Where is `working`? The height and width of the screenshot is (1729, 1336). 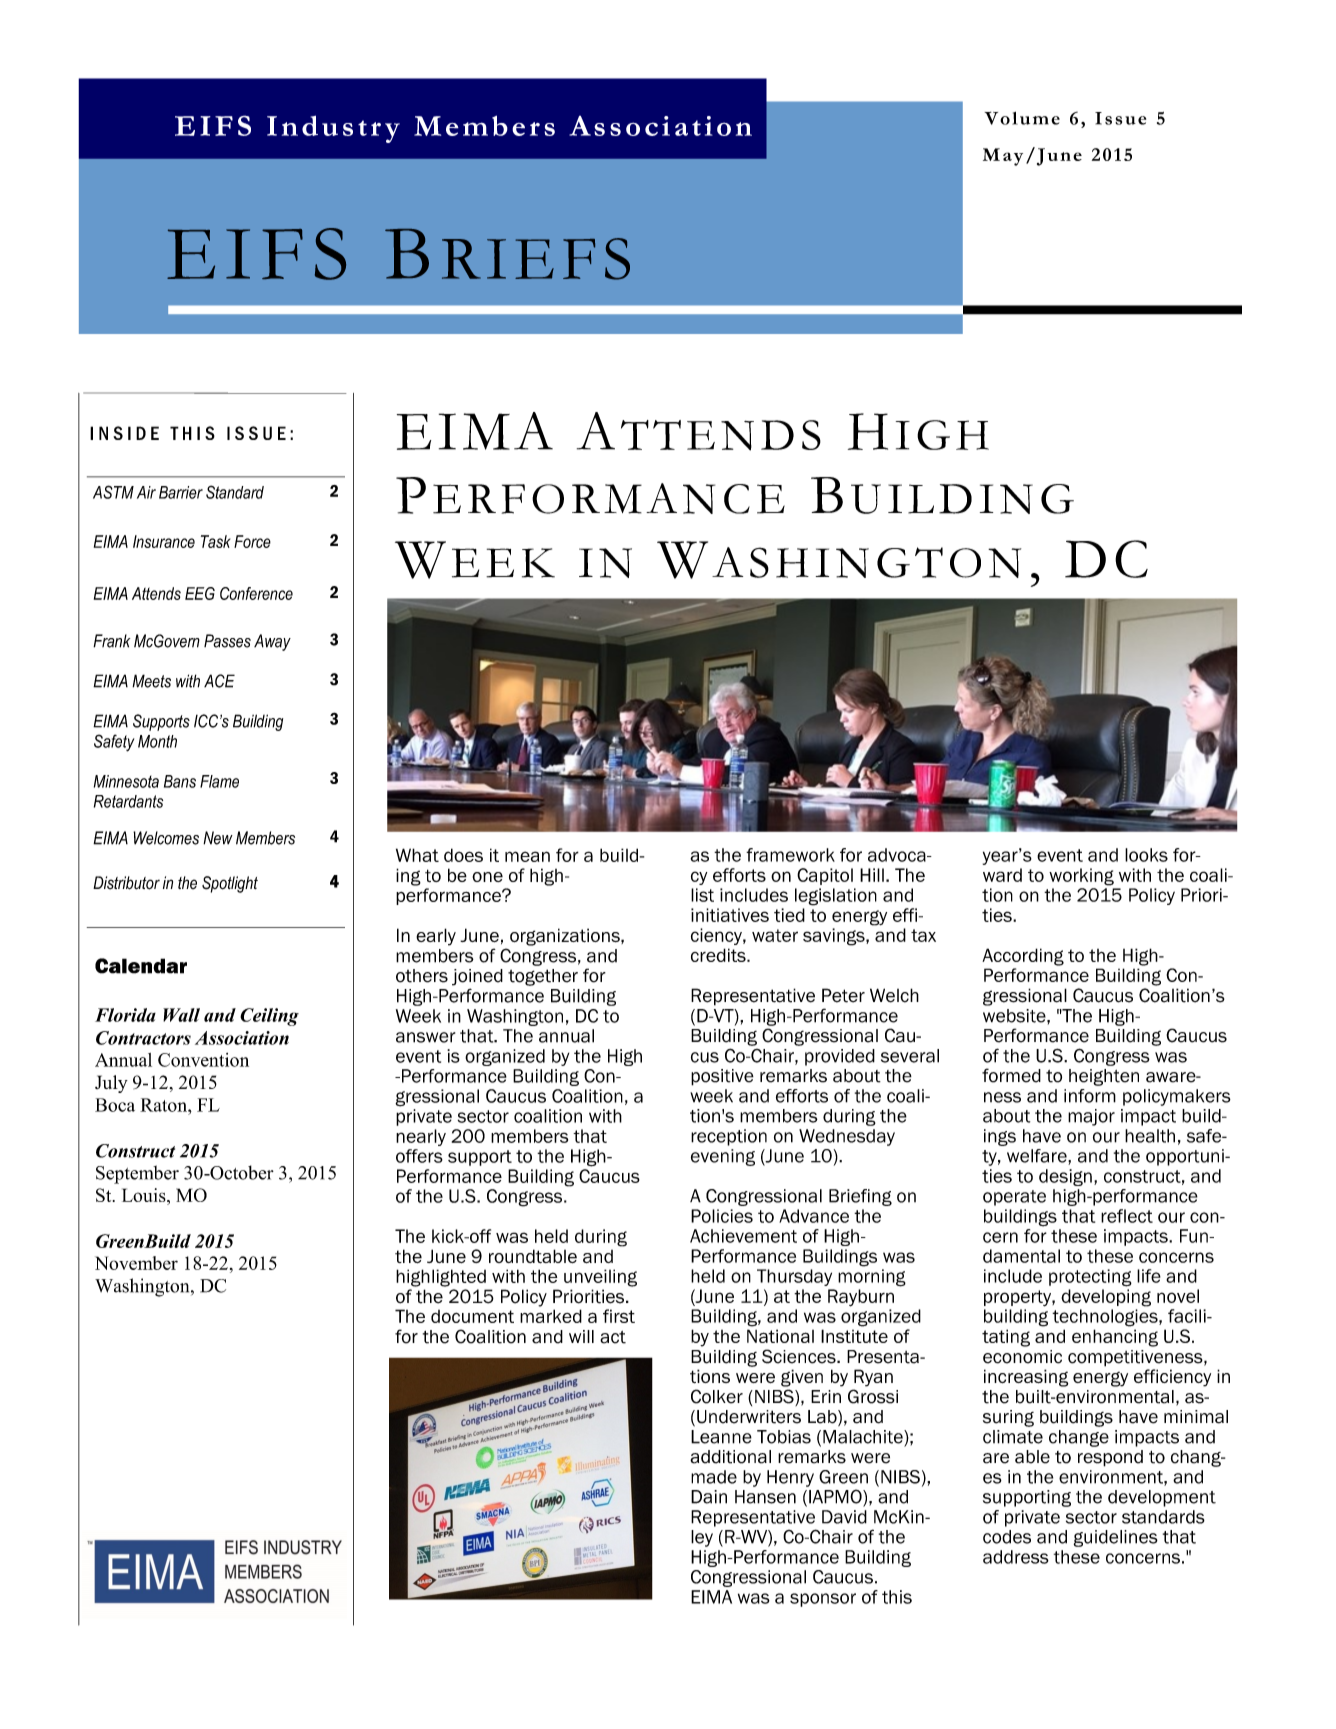 working is located at coordinates (1081, 877).
